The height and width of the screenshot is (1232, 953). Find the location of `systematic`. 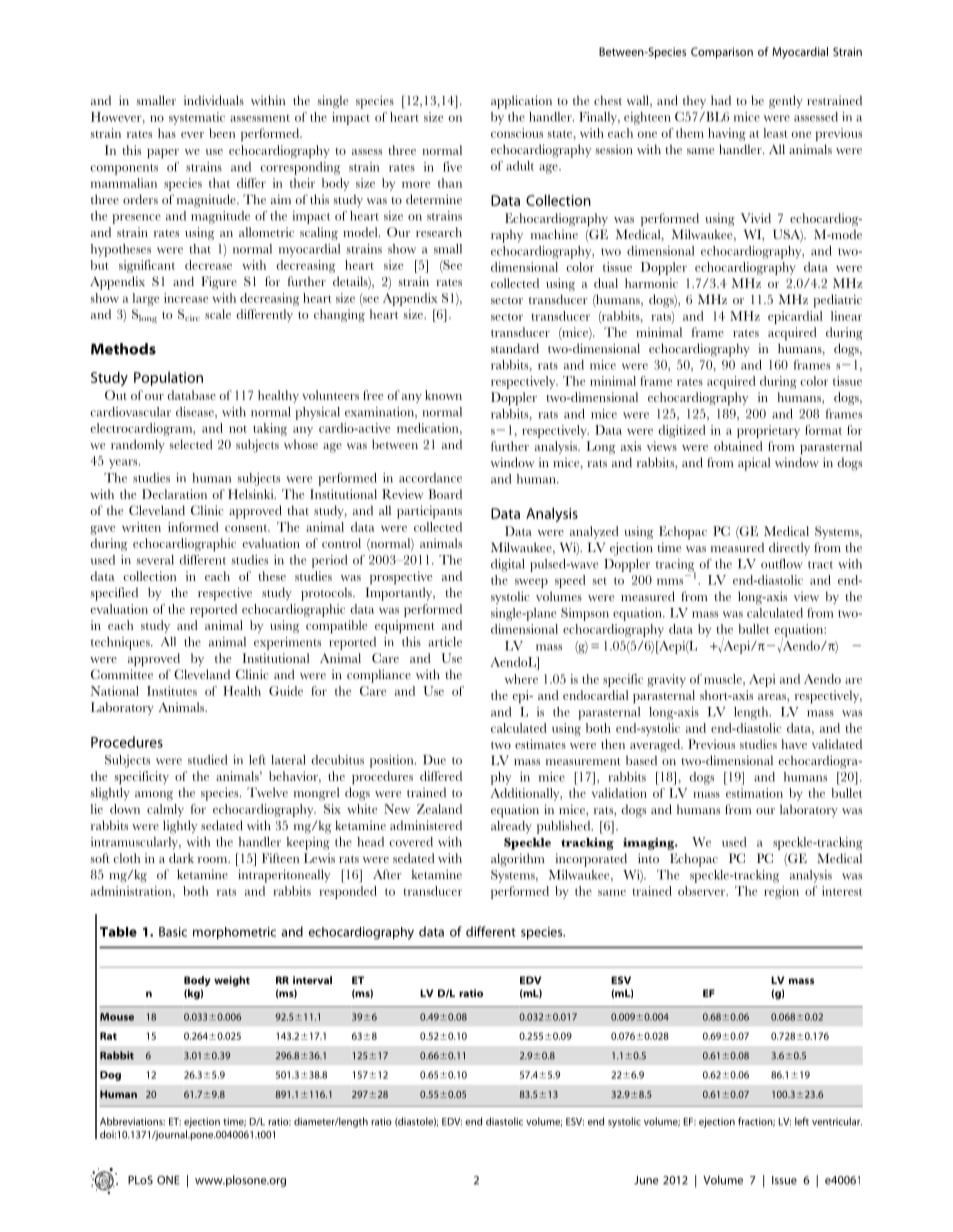

systematic is located at coordinates (197, 118).
